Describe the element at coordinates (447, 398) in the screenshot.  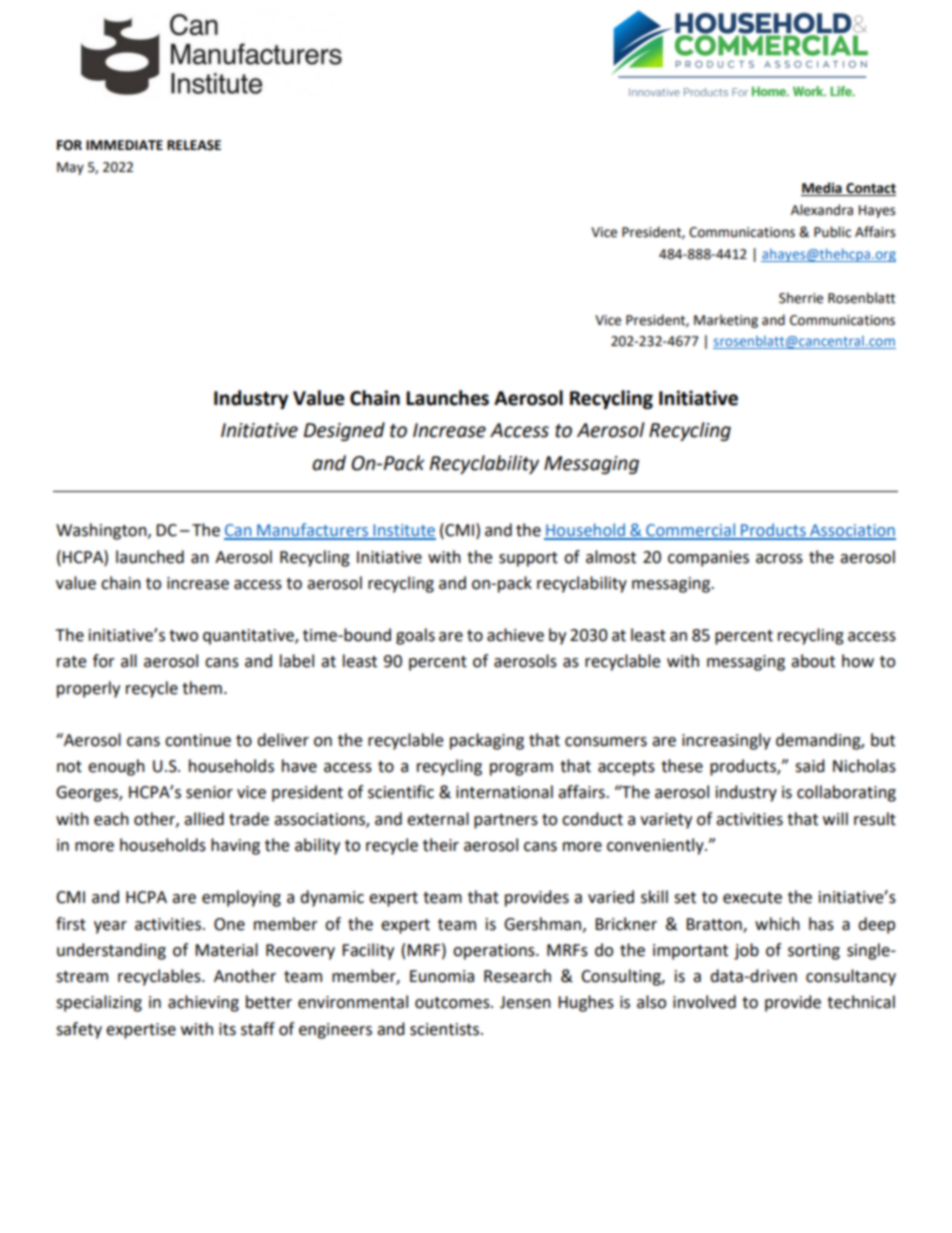
I see `Launches` at that location.
